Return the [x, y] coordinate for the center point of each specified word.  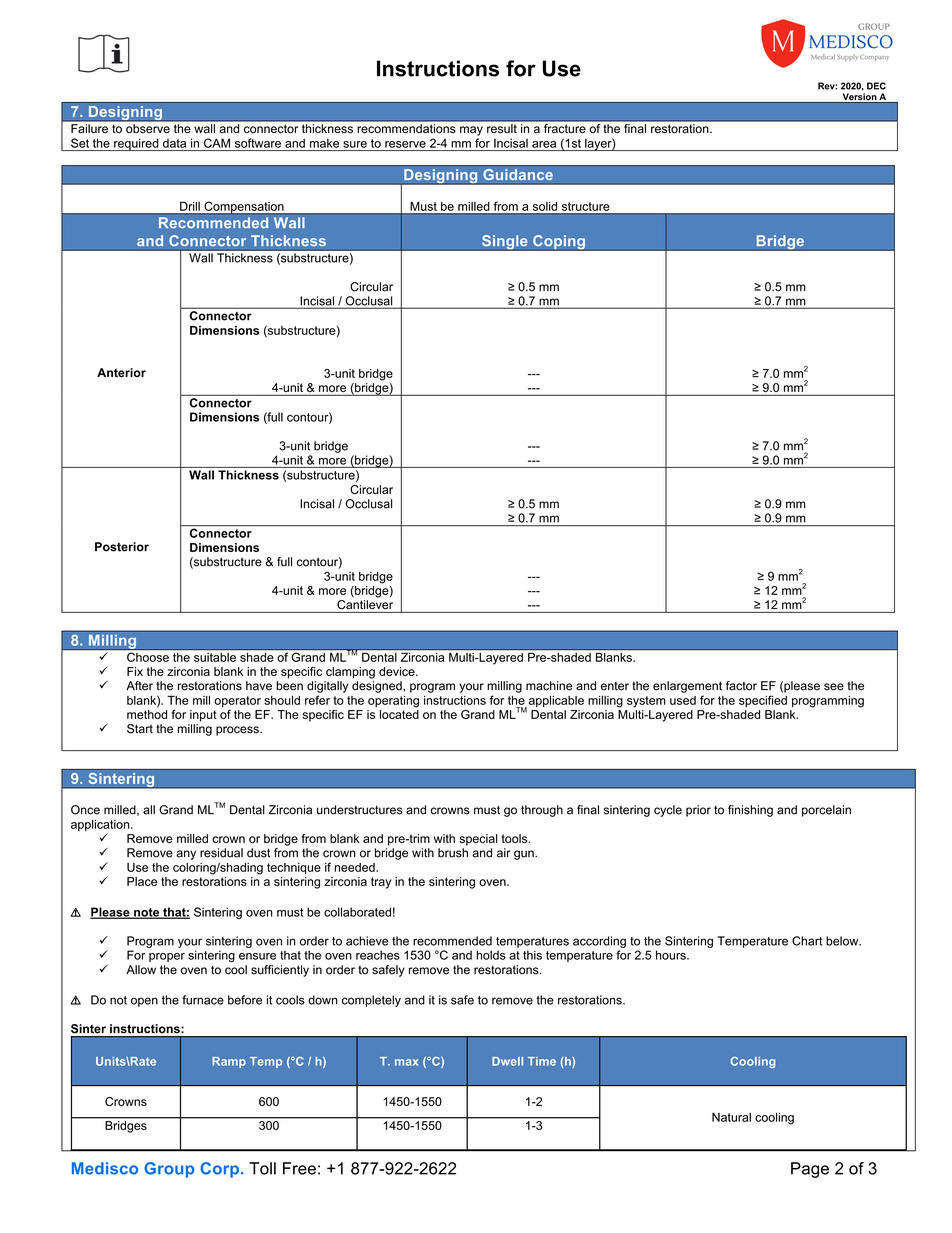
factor [741, 686]
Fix [135, 671]
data [174, 143]
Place [142, 881]
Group [169, 1170]
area [544, 144]
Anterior [121, 372]
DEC [876, 86]
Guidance [518, 175]
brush [453, 853]
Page [810, 1170]
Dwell [507, 1061]
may [471, 131]
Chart [807, 941]
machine [549, 686]
